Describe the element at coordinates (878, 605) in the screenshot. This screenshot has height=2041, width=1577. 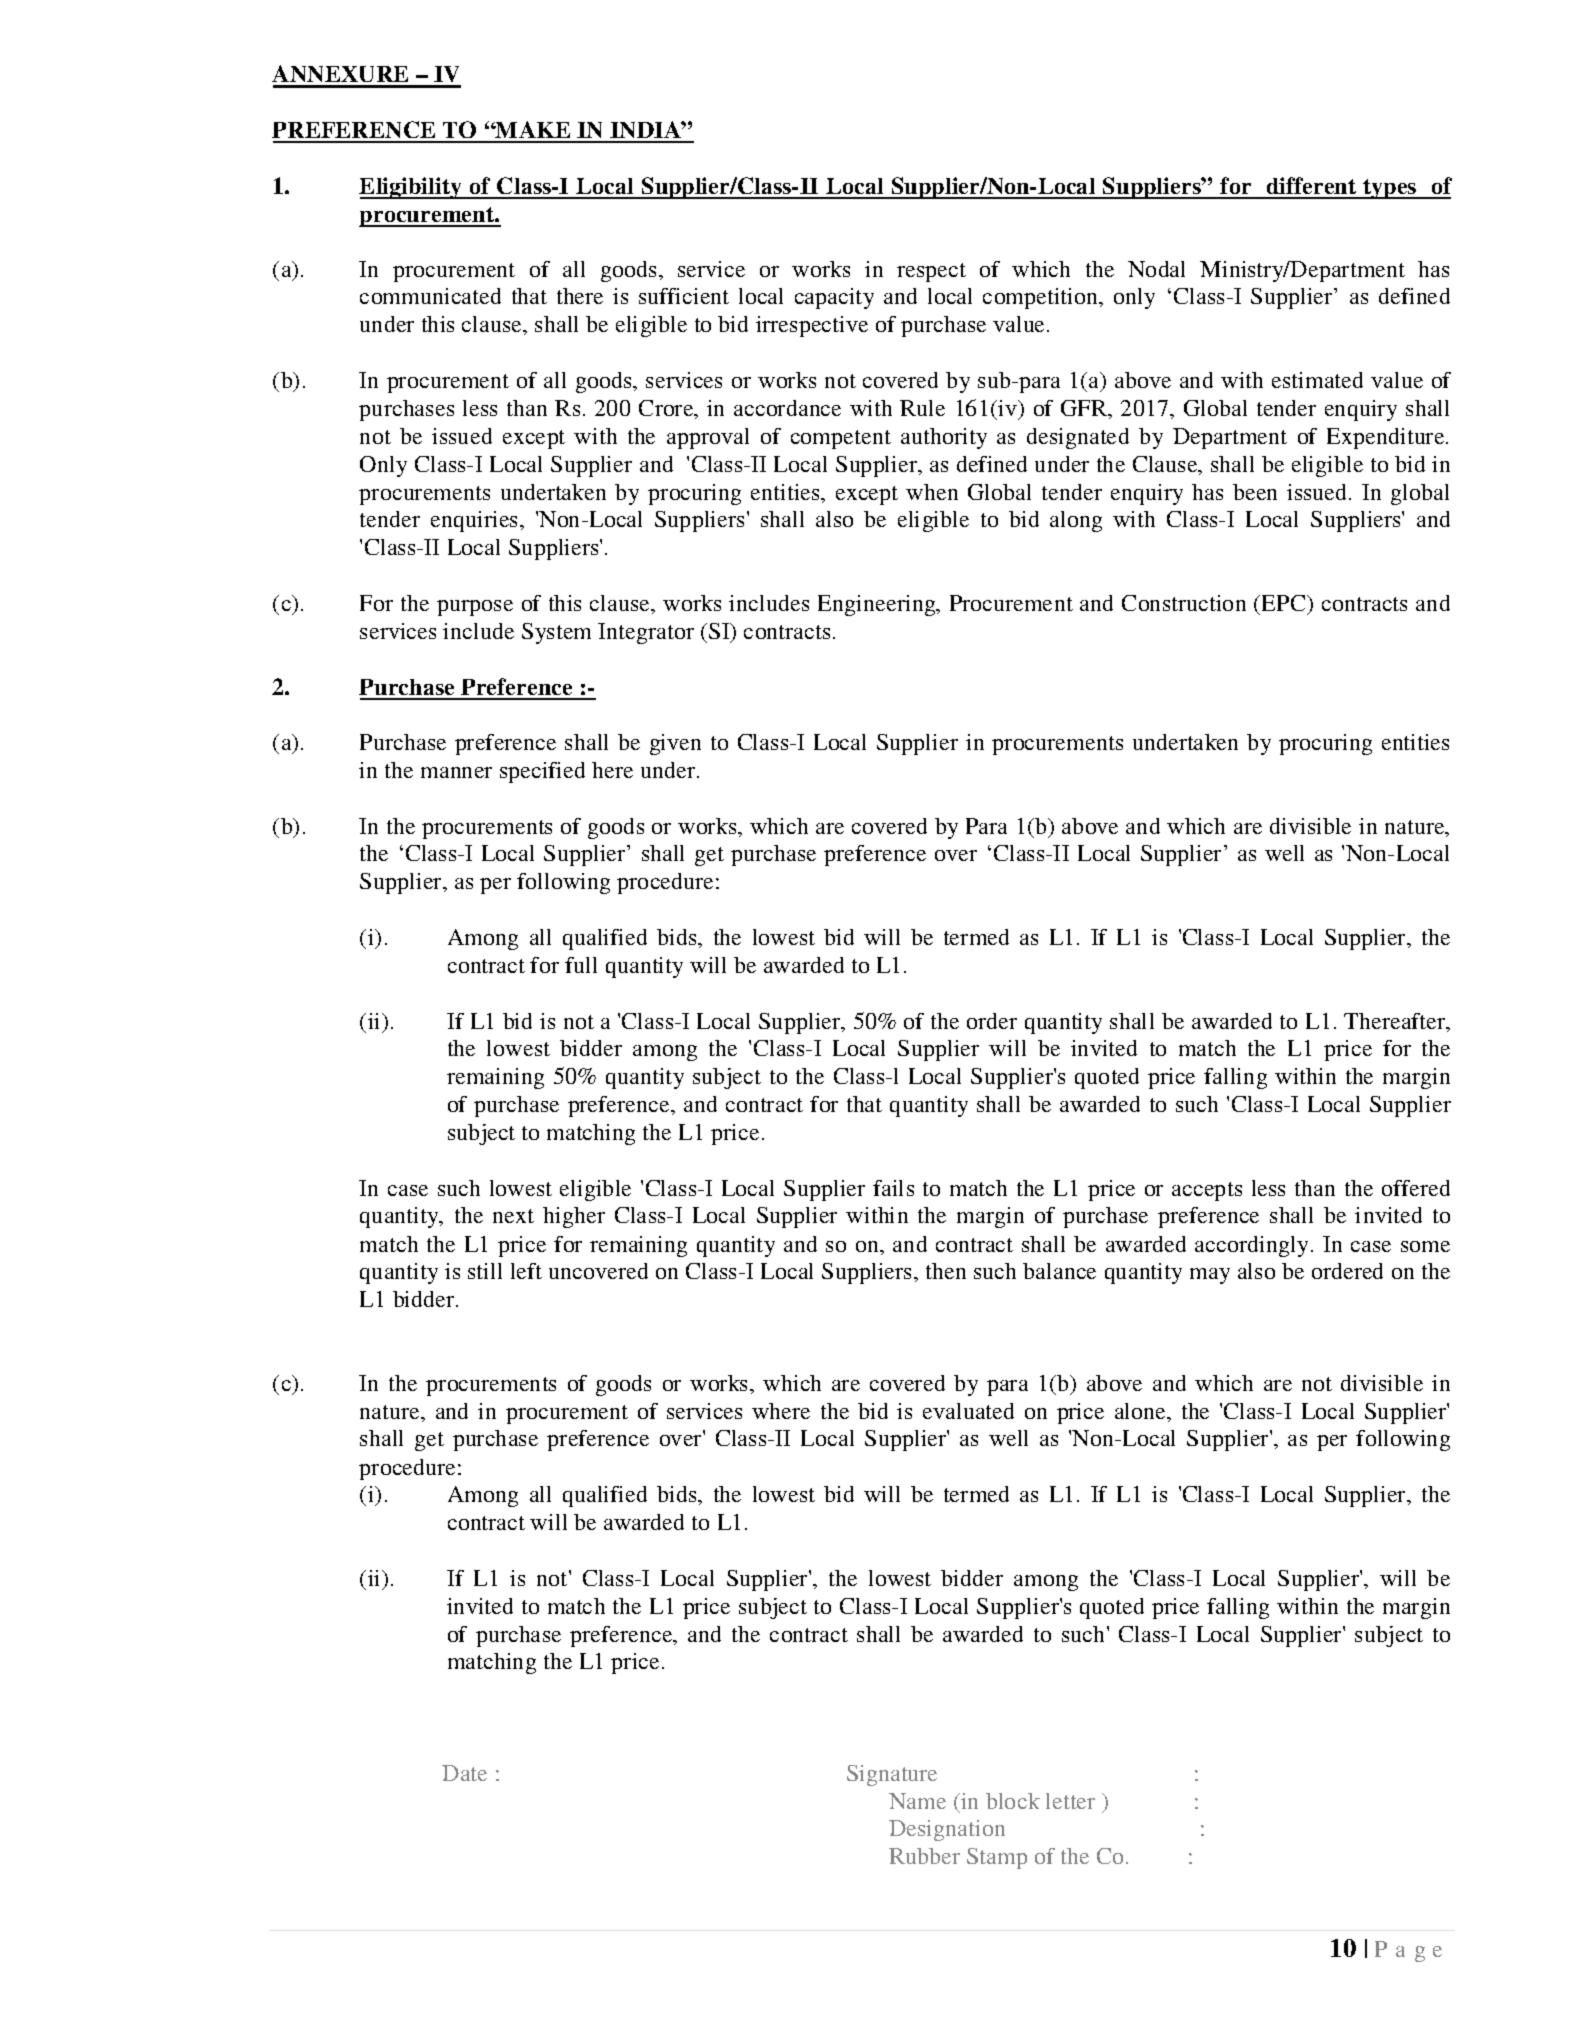
I see `Engineering` at that location.
